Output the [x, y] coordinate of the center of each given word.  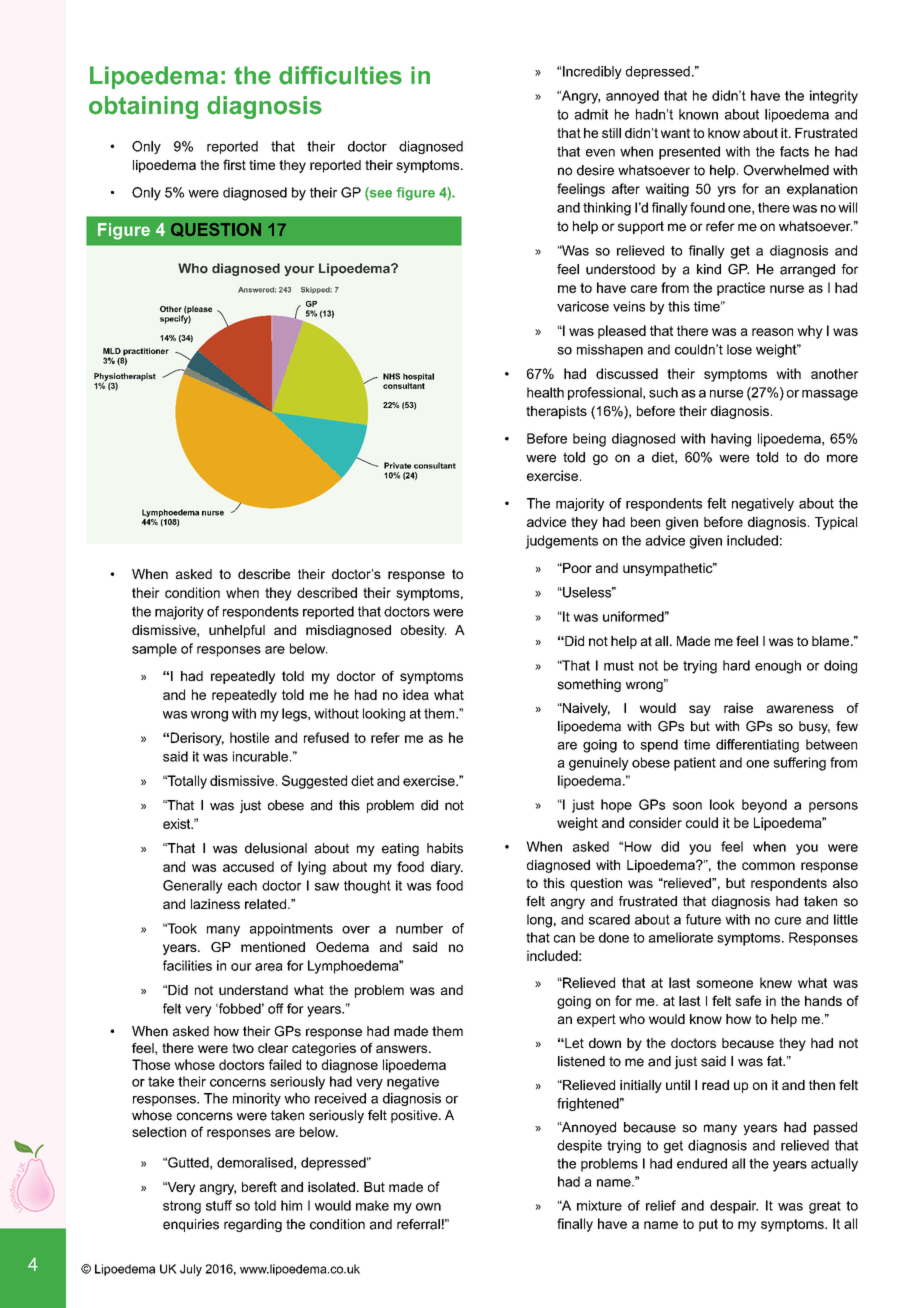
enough [778, 667]
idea [416, 694]
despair [734, 1207]
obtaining [143, 107]
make [372, 1205]
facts [794, 151]
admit [591, 114]
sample [154, 650]
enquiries [191, 1225]
